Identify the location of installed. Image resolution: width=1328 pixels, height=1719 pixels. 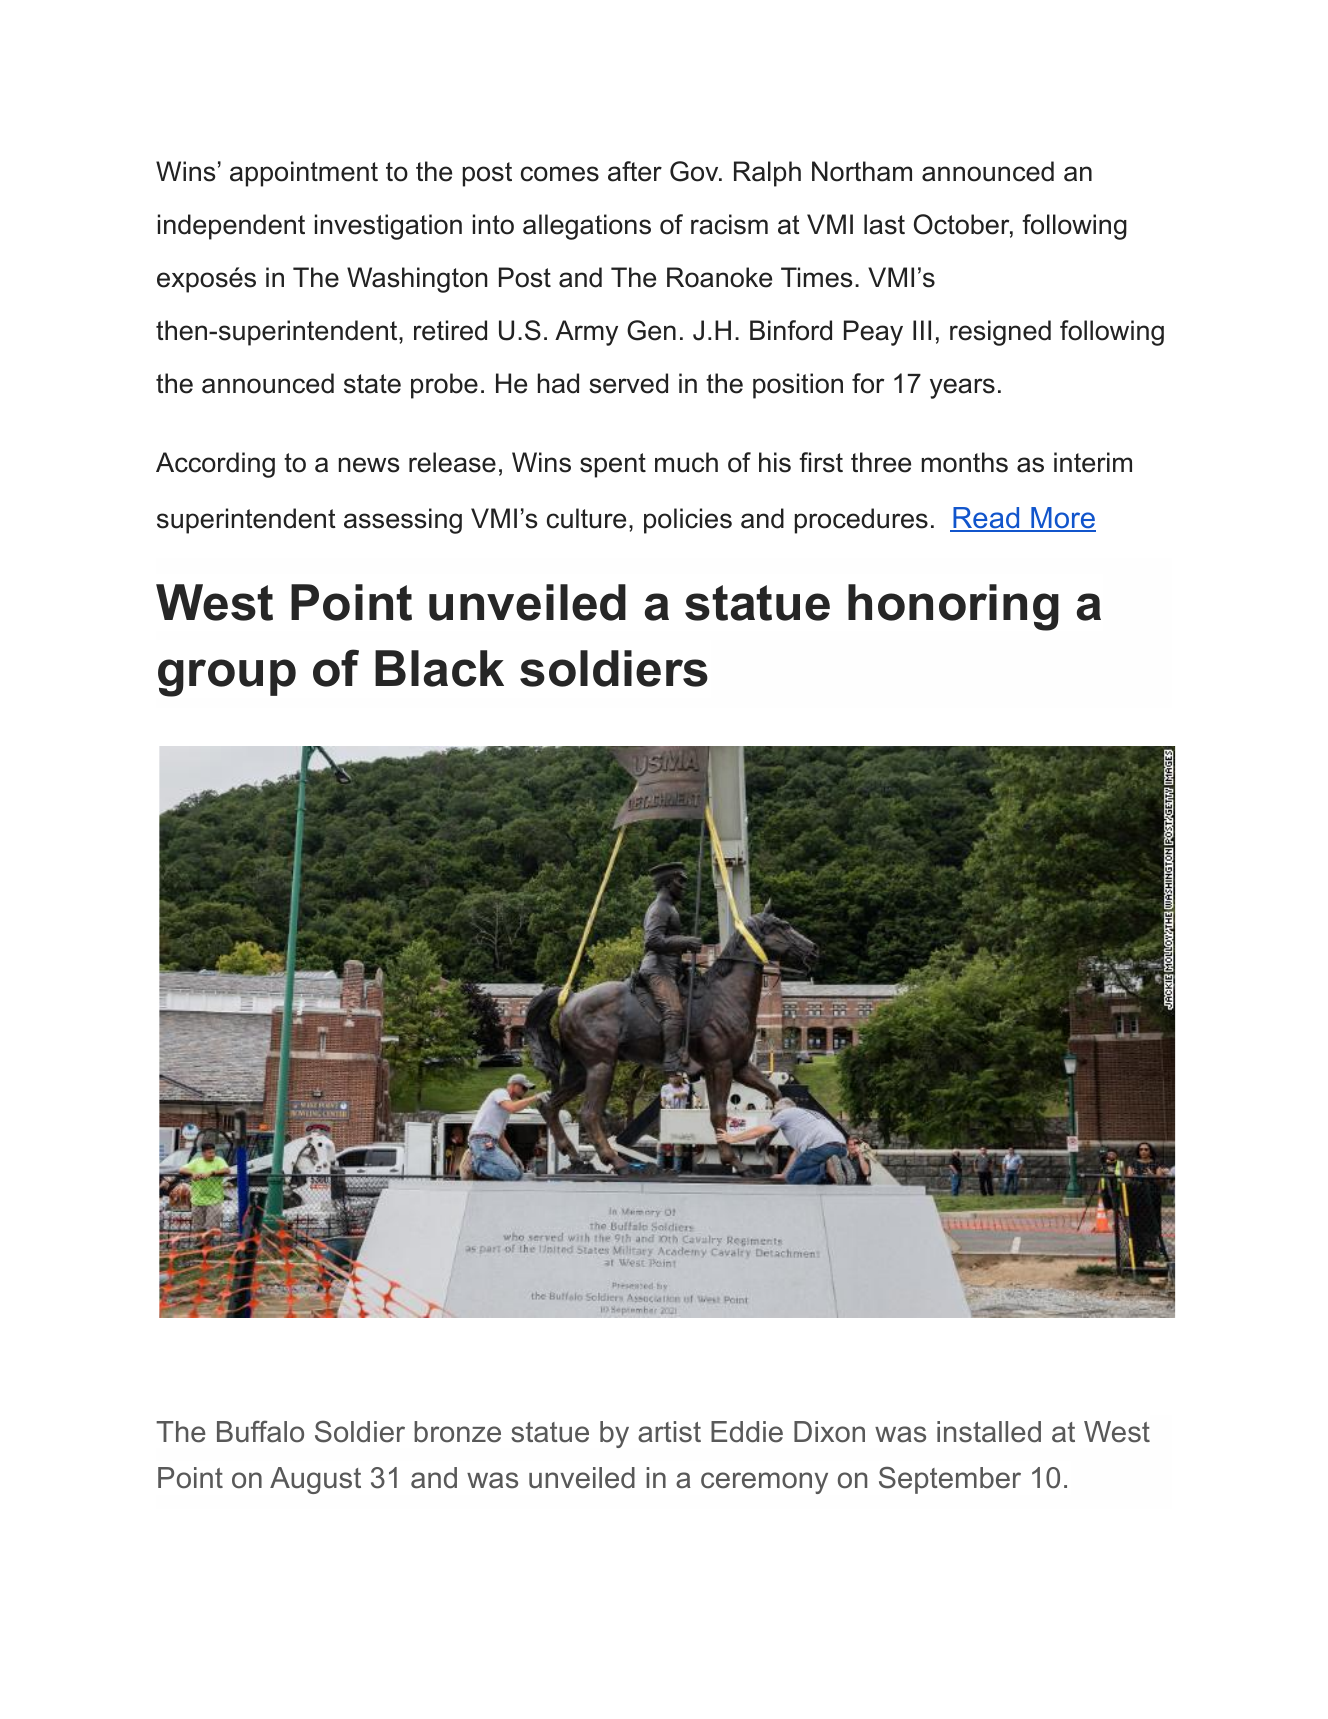
(989, 1432).
